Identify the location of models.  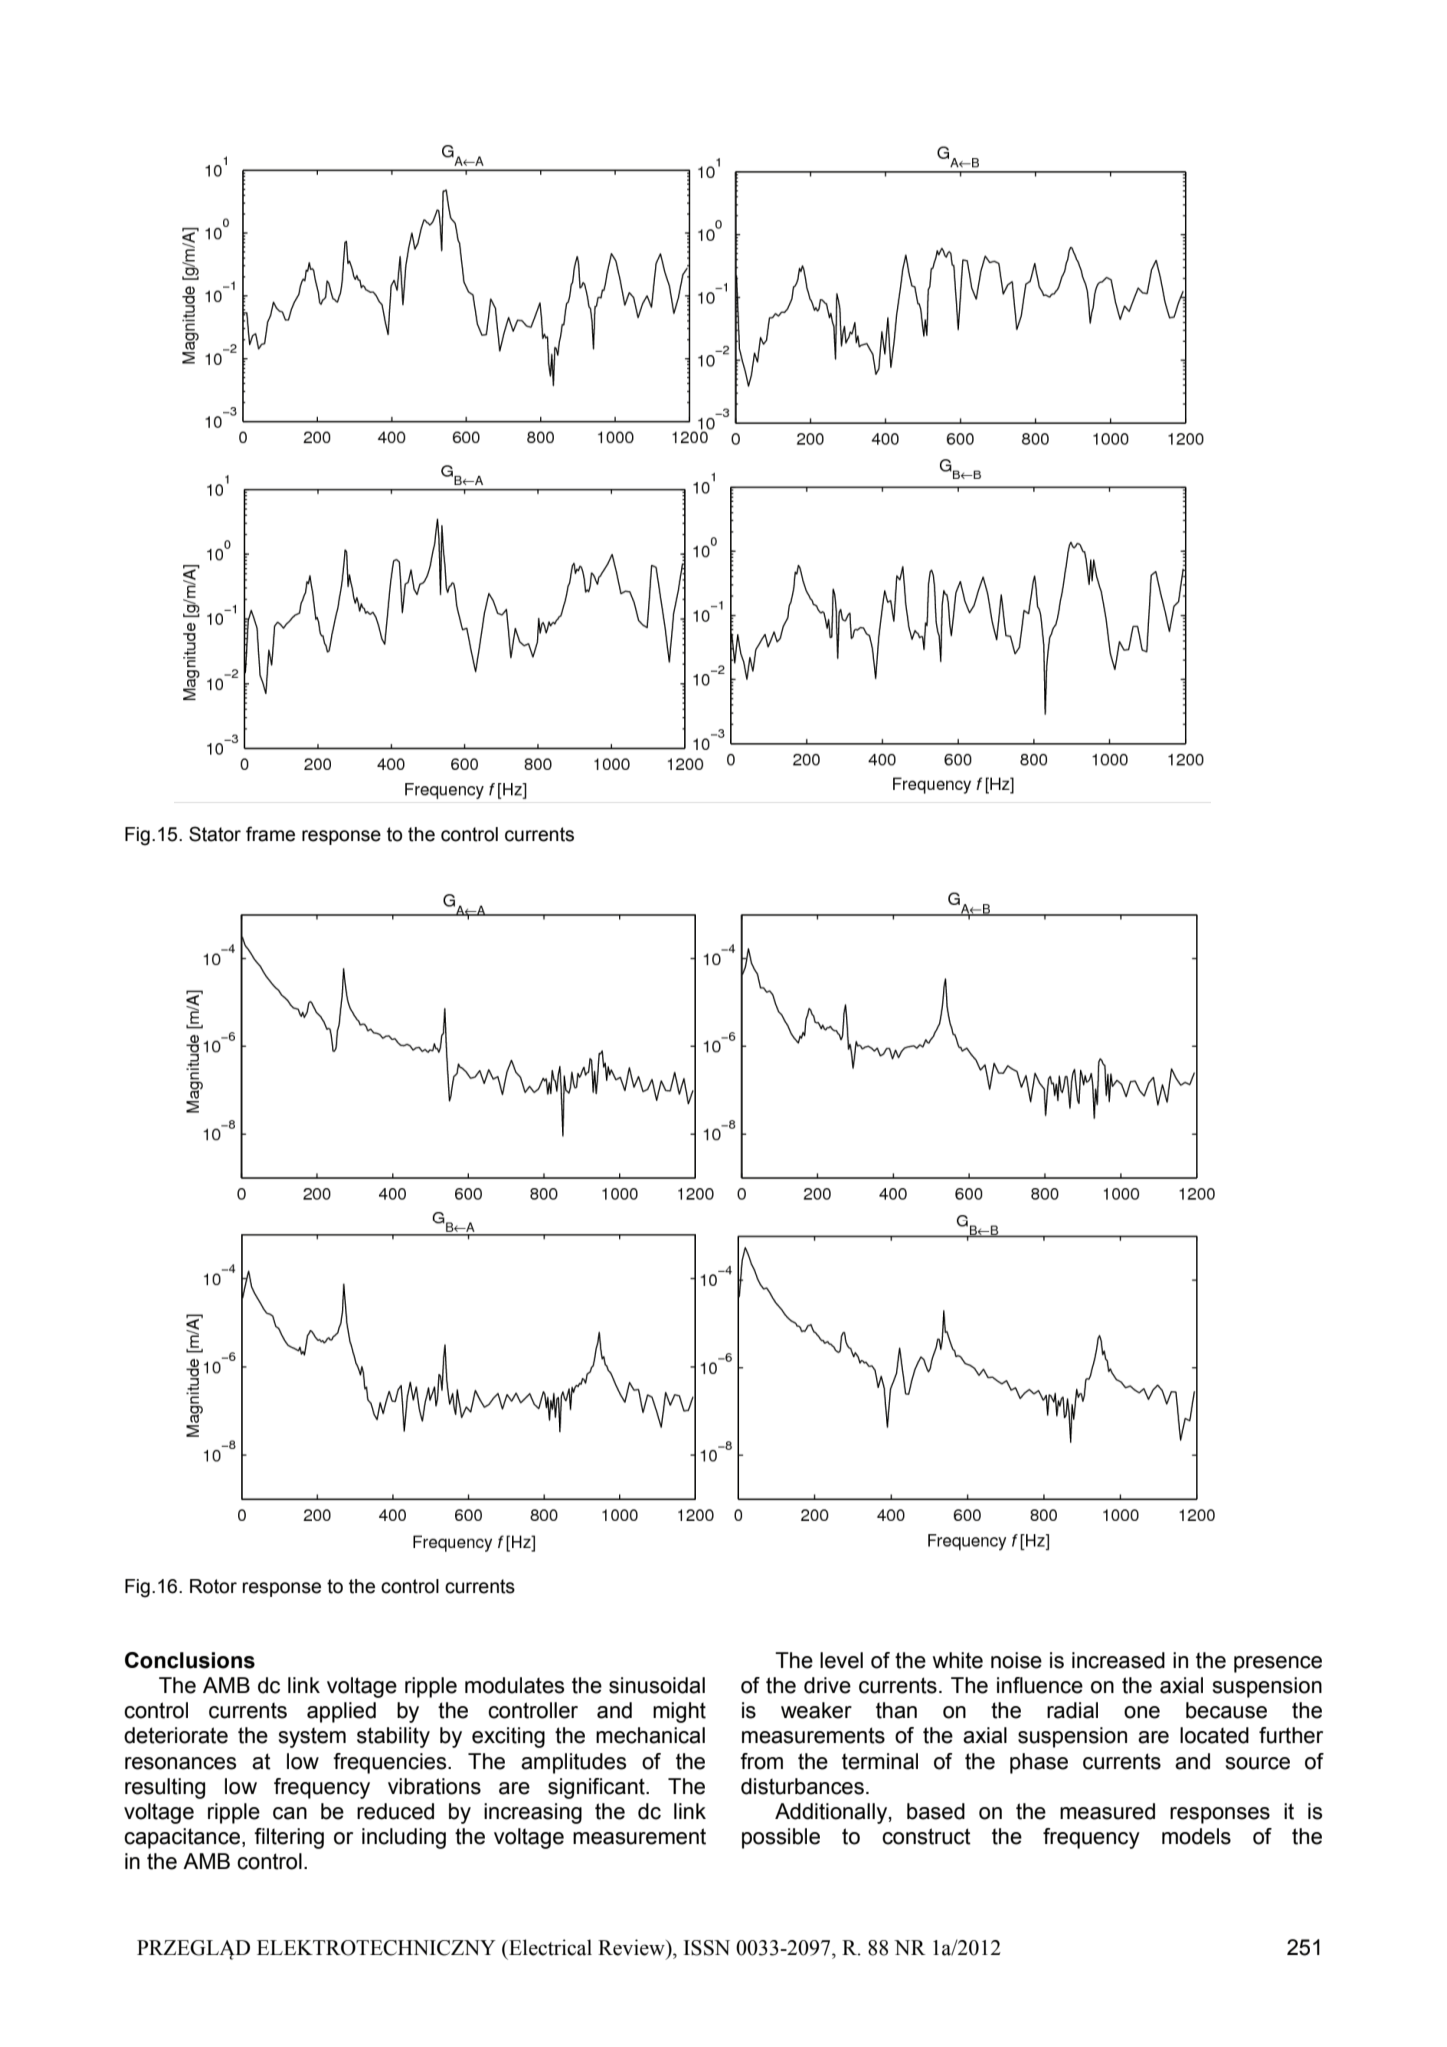
(1196, 1836).
